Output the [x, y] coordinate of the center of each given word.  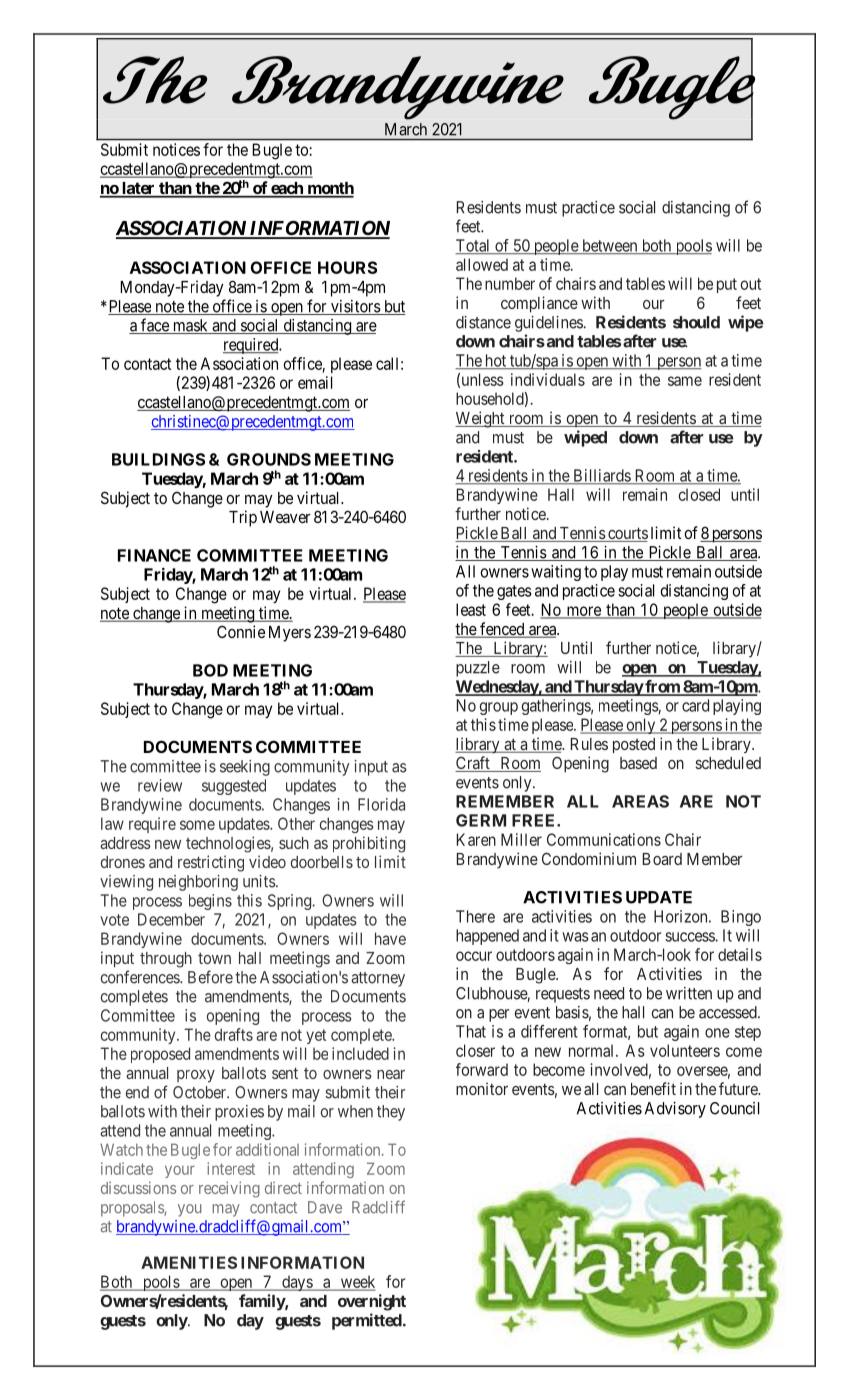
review [160, 785]
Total [474, 246]
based [638, 763]
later [138, 189]
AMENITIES [189, 1262]
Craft [473, 764]
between [610, 246]
